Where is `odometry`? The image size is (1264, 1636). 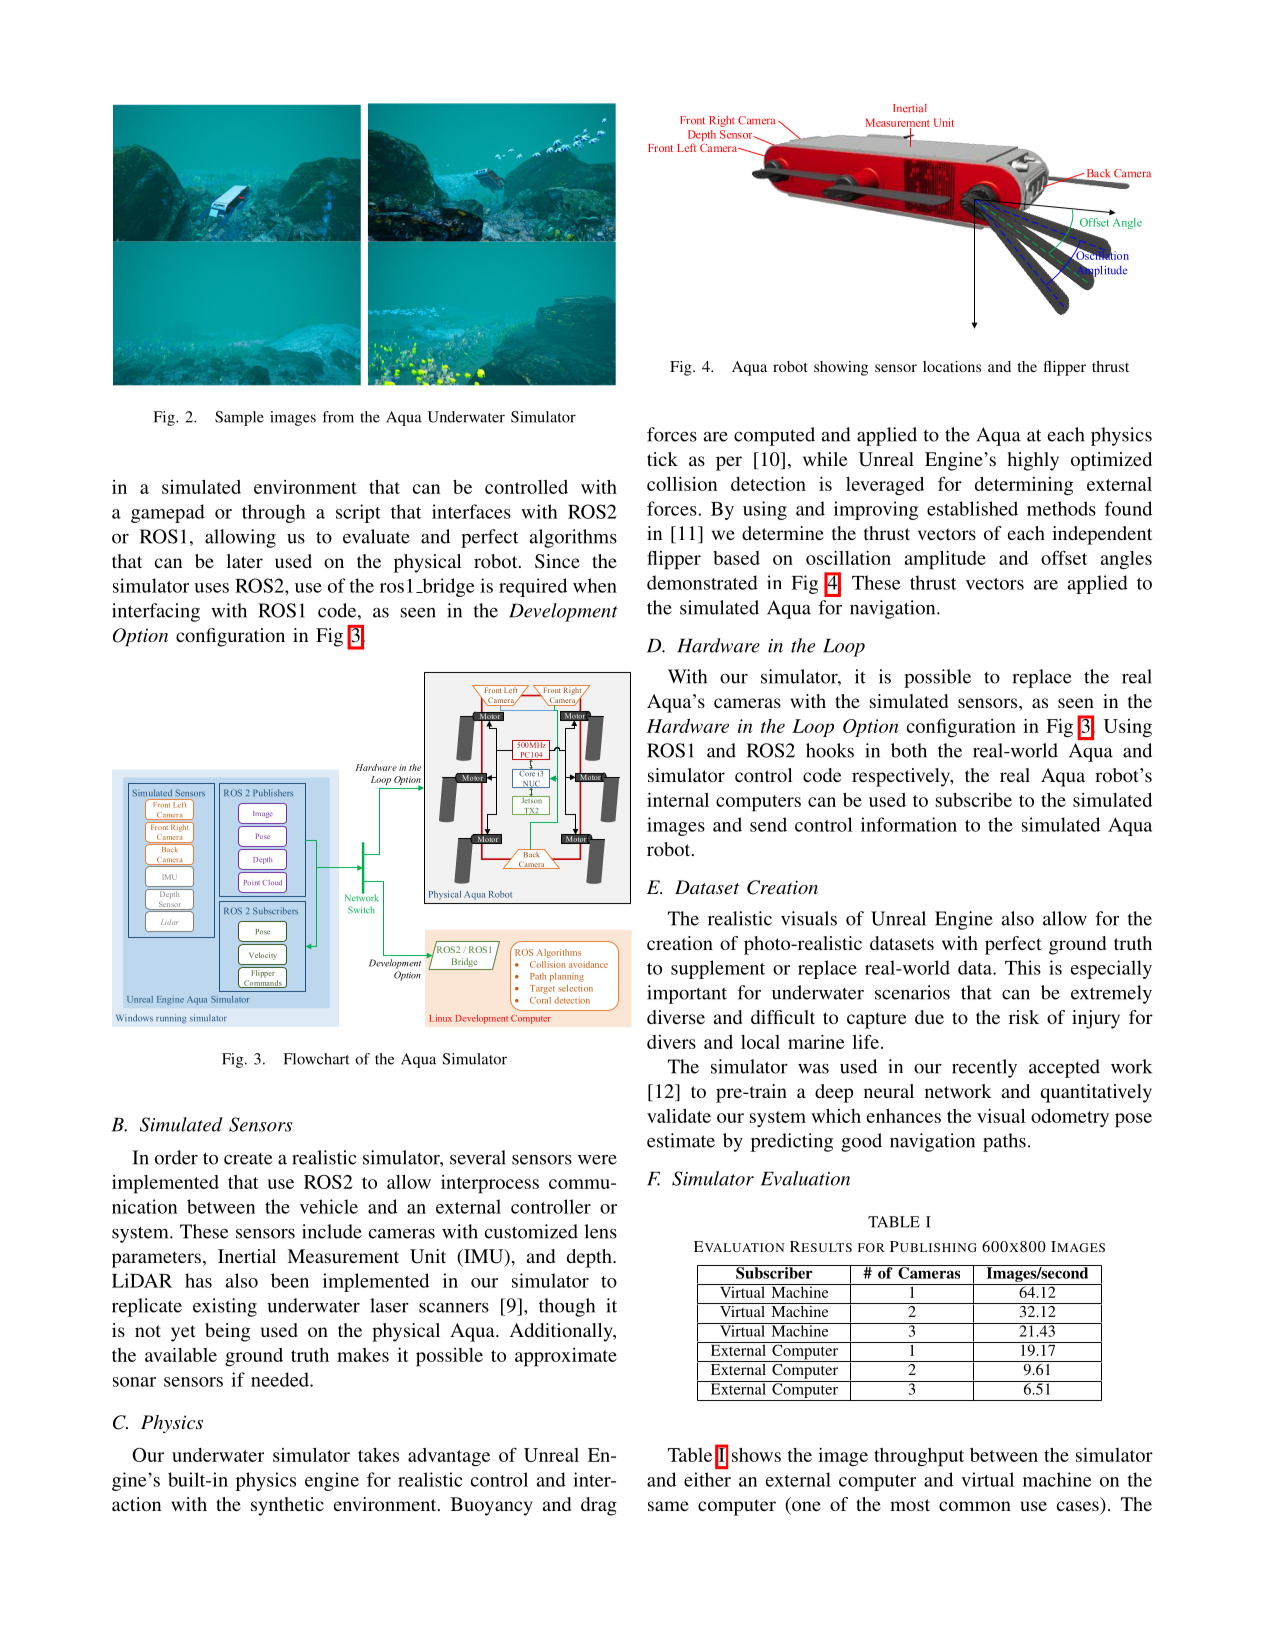 odometry is located at coordinates (1070, 1118).
